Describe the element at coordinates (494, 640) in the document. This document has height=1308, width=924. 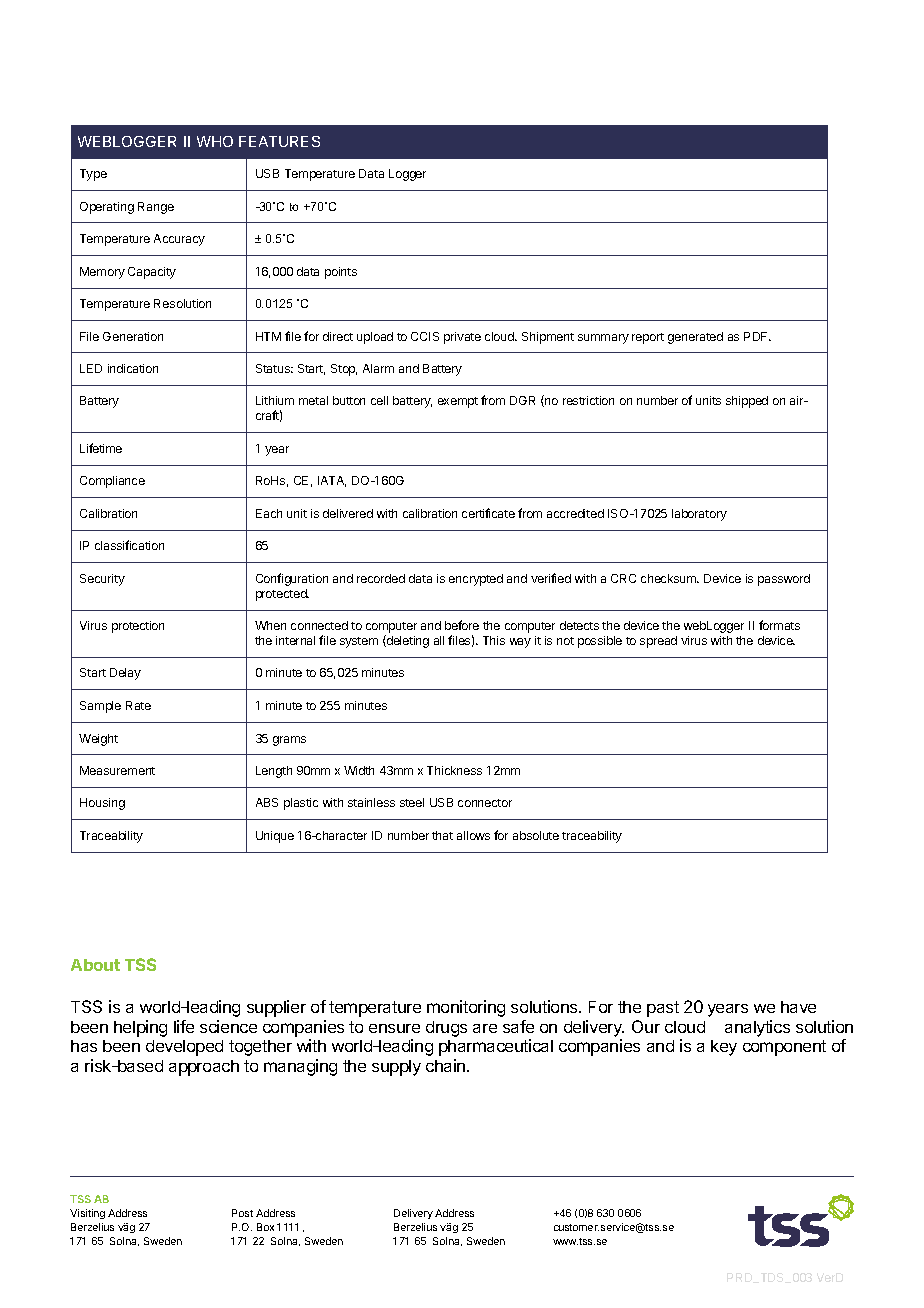
I see `This` at that location.
